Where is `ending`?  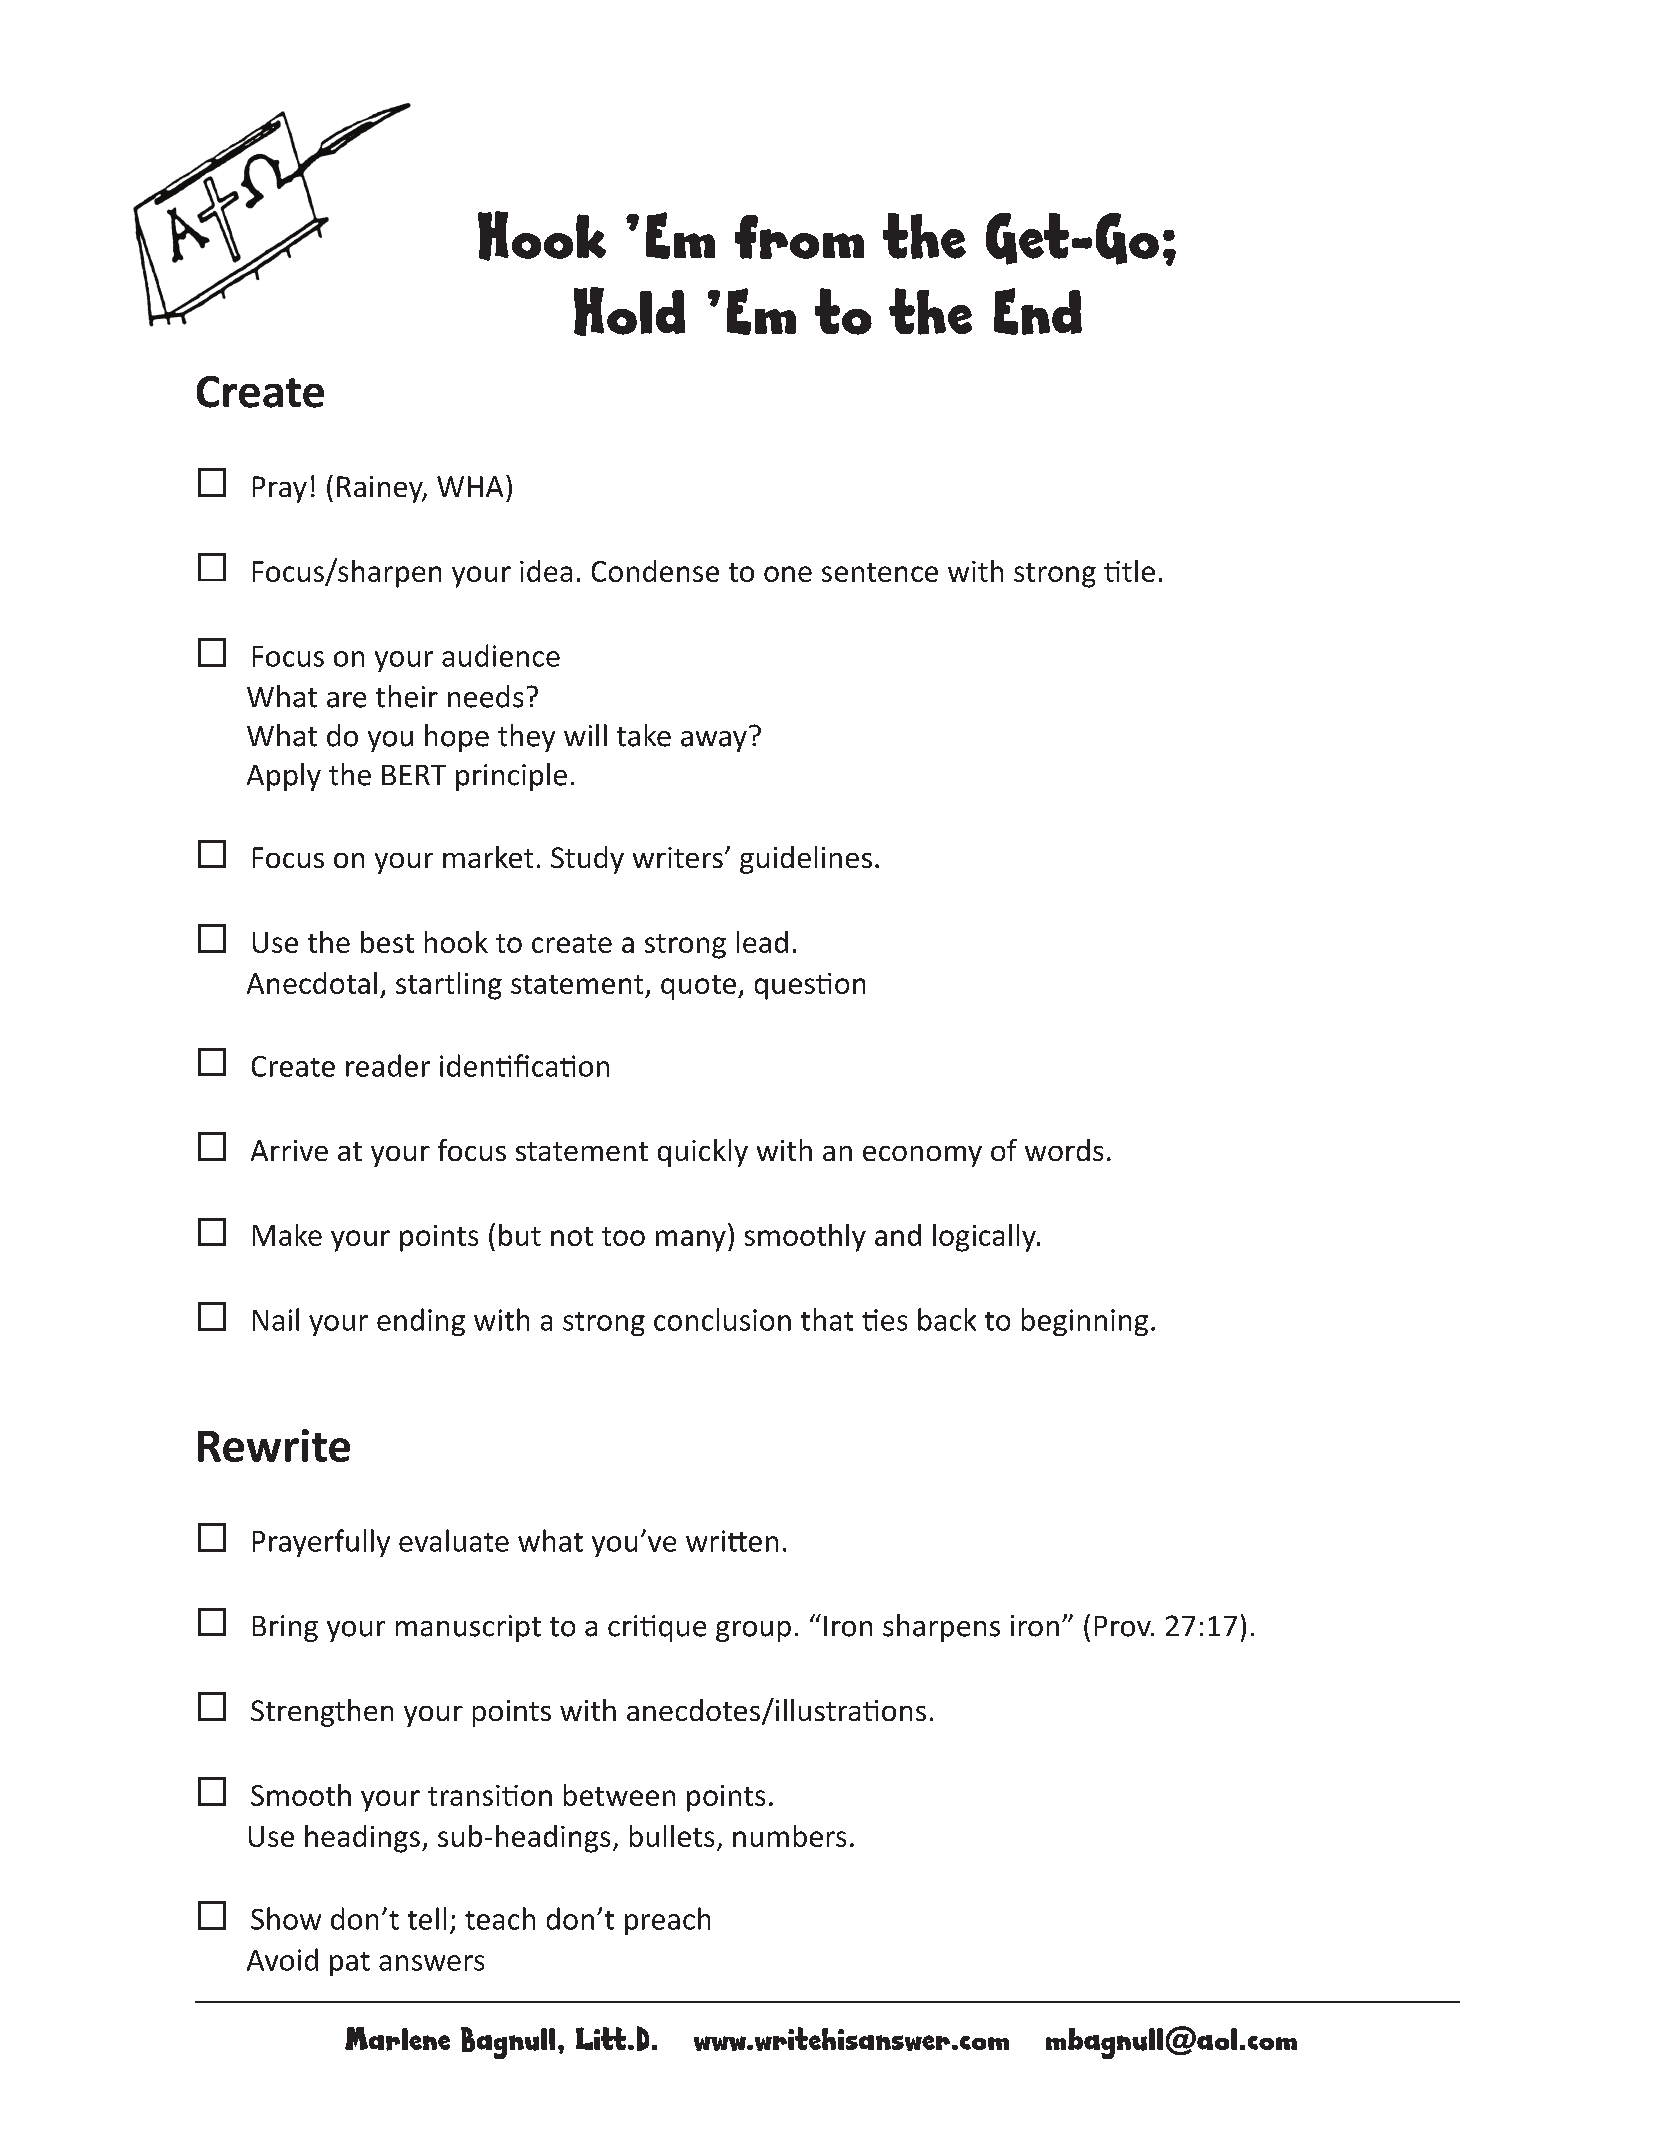 ending is located at coordinates (421, 1322).
